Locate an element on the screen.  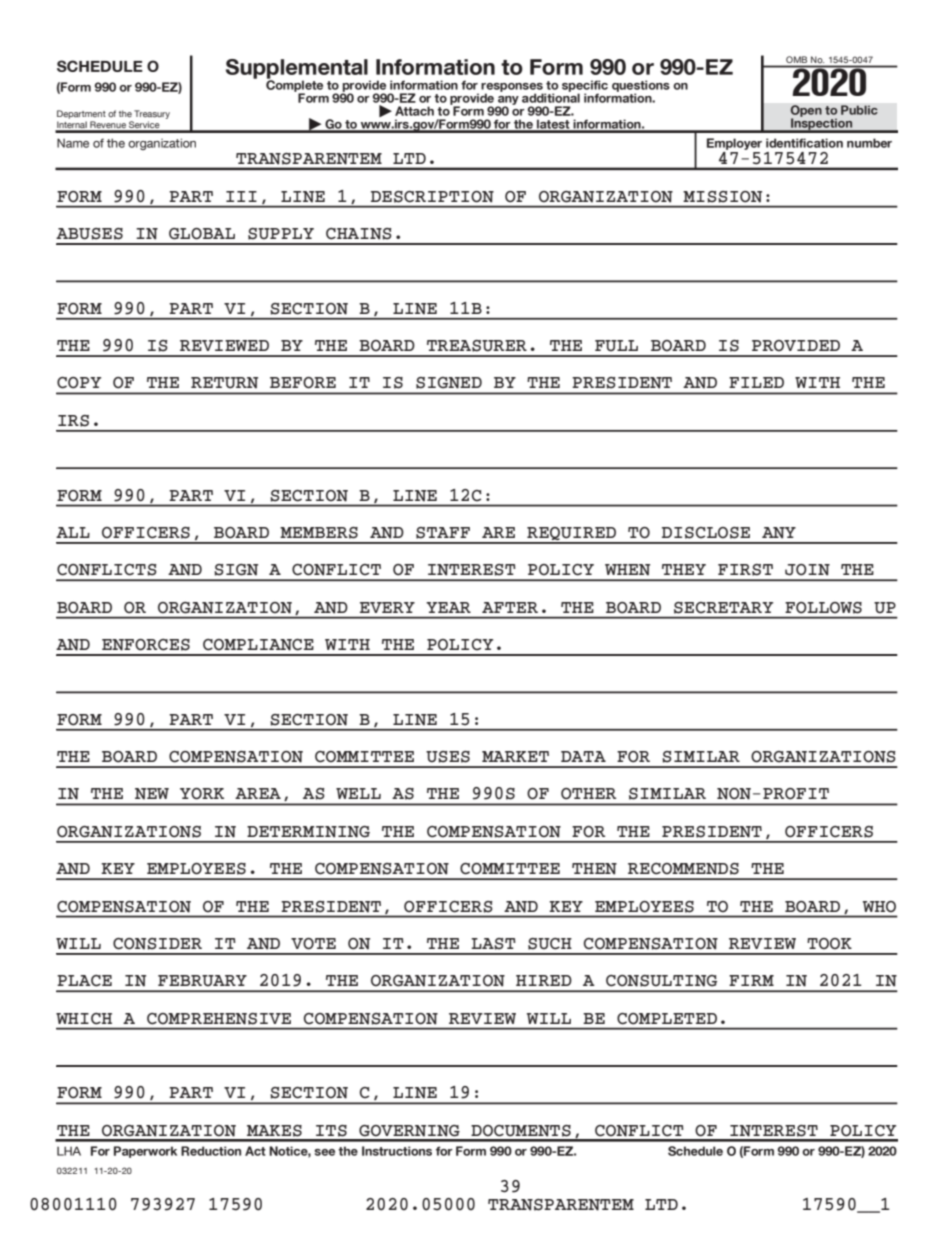
RECOMMENDS is located at coordinates (683, 869).
